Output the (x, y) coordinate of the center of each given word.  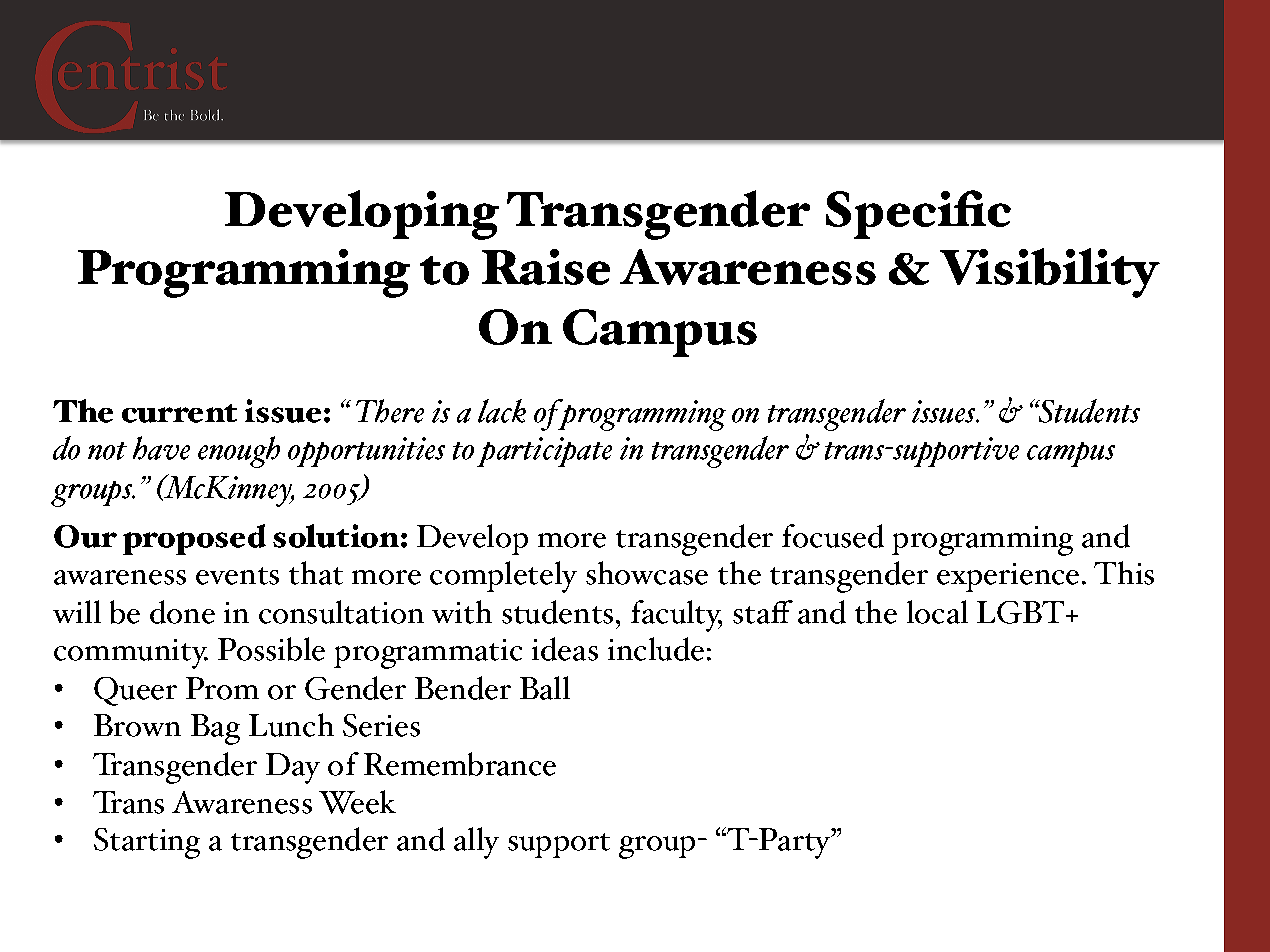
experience (1008, 577)
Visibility (1050, 273)
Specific (918, 214)
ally (476, 843)
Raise (546, 267)
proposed (194, 539)
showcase (647, 573)
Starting (147, 843)
